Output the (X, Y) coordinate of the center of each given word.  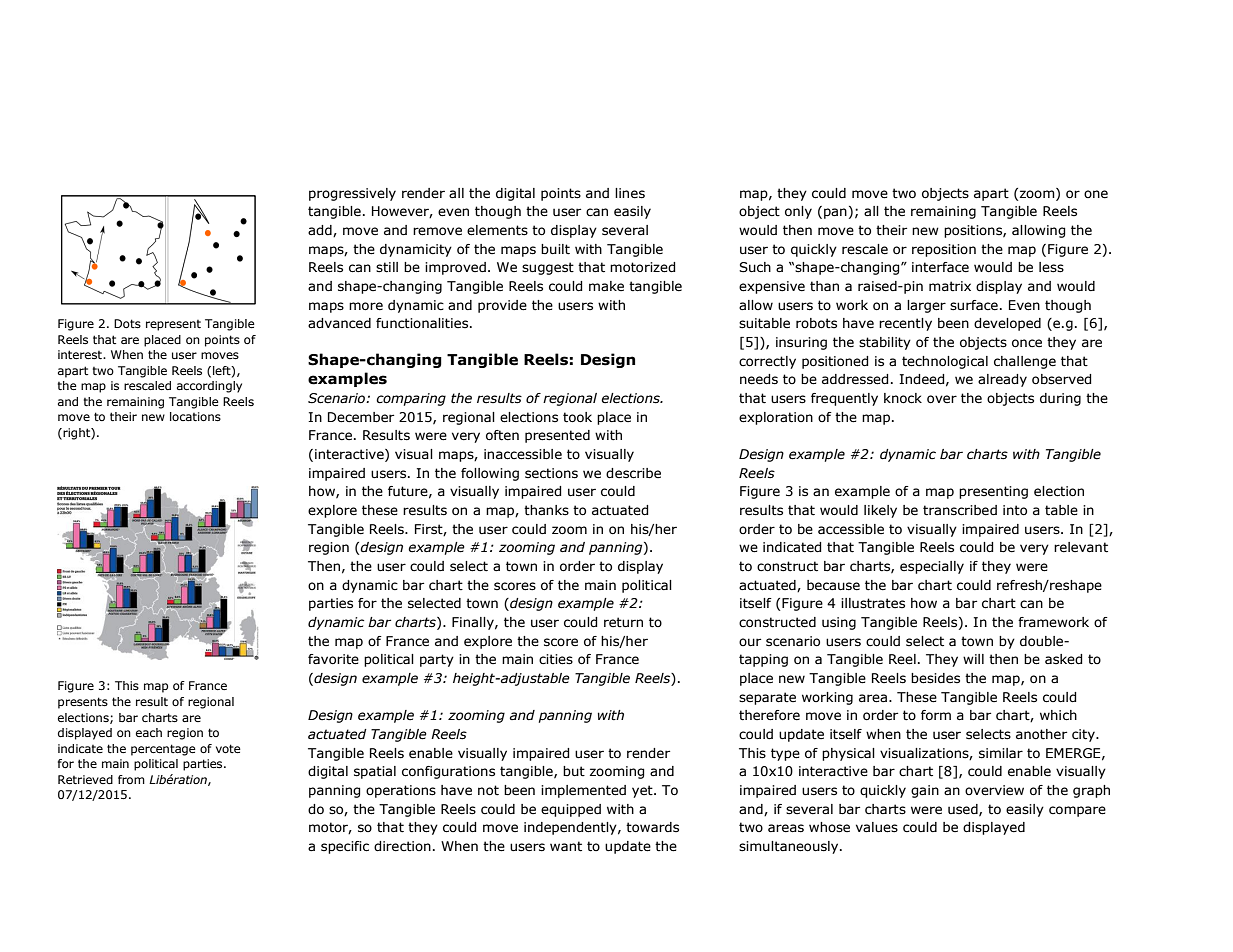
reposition (944, 250)
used (964, 810)
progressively (352, 194)
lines (630, 193)
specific (345, 847)
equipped (571, 810)
